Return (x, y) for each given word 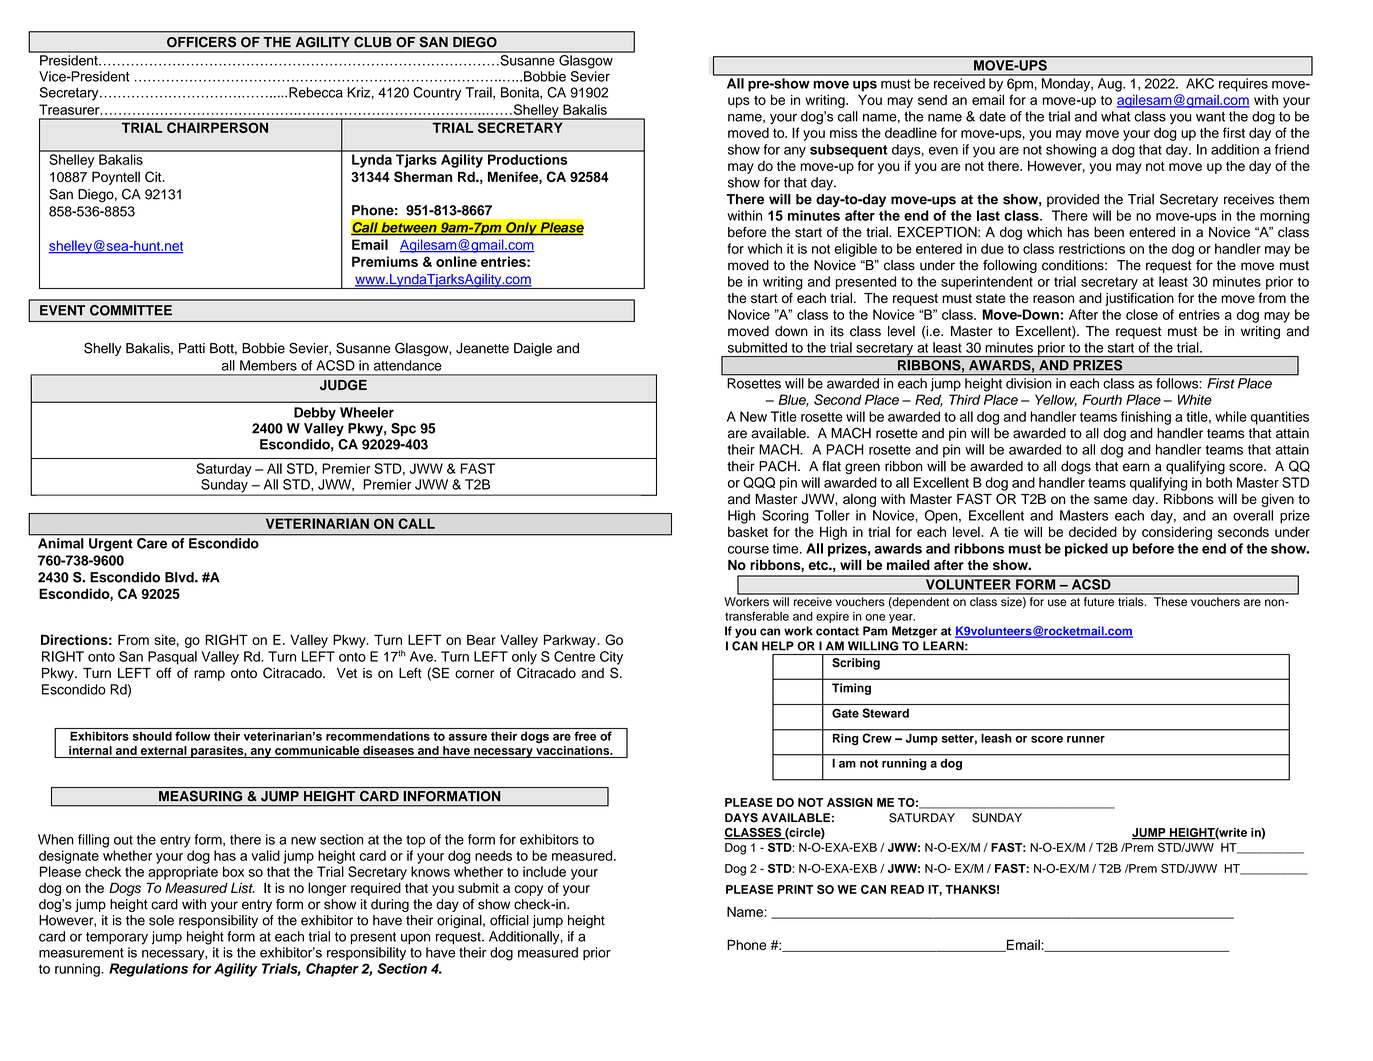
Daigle (533, 350)
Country (437, 94)
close (1142, 314)
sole (161, 920)
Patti (192, 348)
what (1116, 116)
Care (152, 543)
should (152, 736)
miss (844, 132)
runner (1086, 739)
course (748, 550)
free (585, 736)
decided (1093, 531)
